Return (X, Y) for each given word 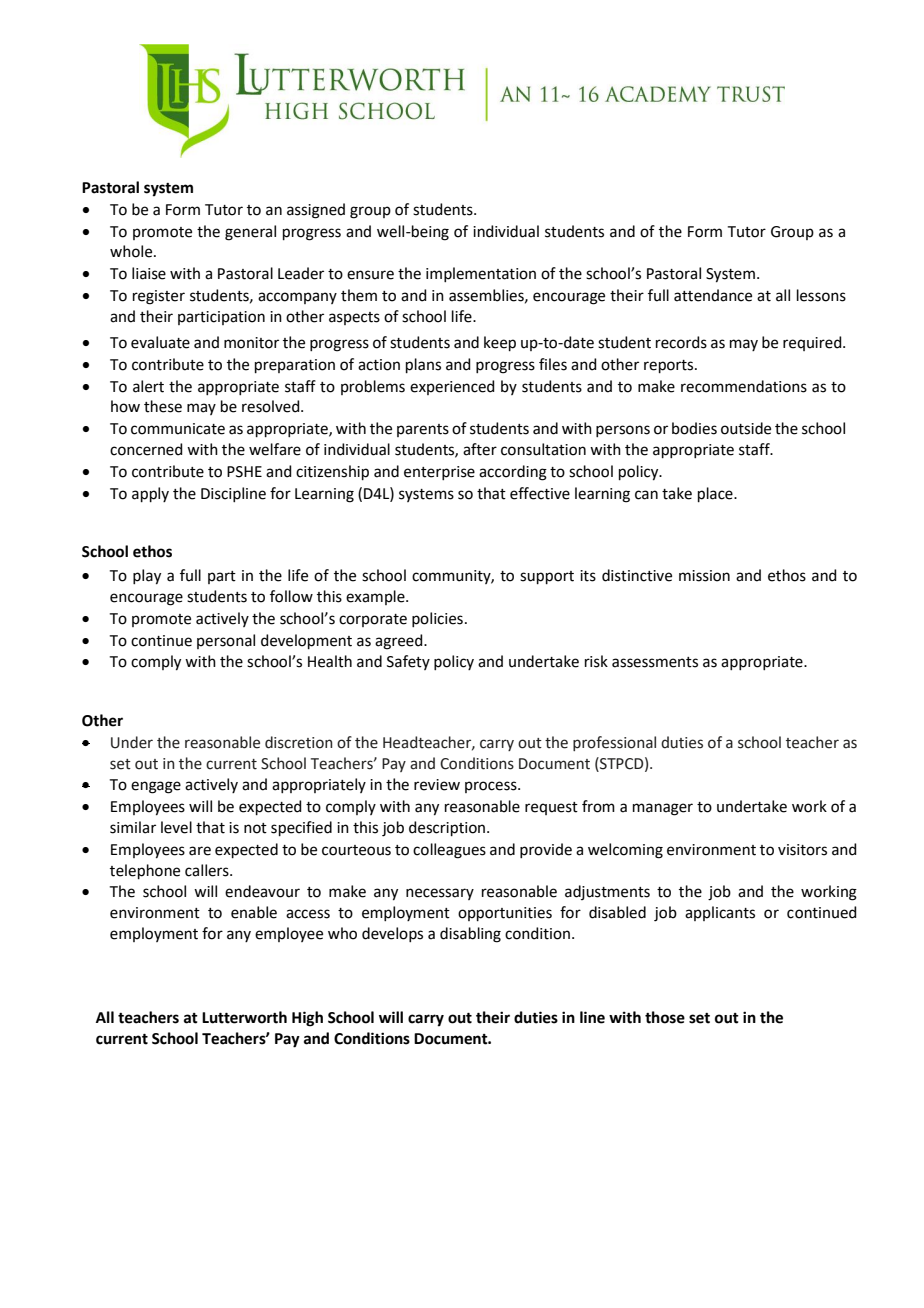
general (250, 233)
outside (746, 428)
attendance (713, 295)
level (176, 827)
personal (226, 641)
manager (663, 809)
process (492, 787)
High (307, 1019)
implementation (481, 274)
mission (704, 576)
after (480, 449)
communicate (178, 429)
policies (437, 619)
